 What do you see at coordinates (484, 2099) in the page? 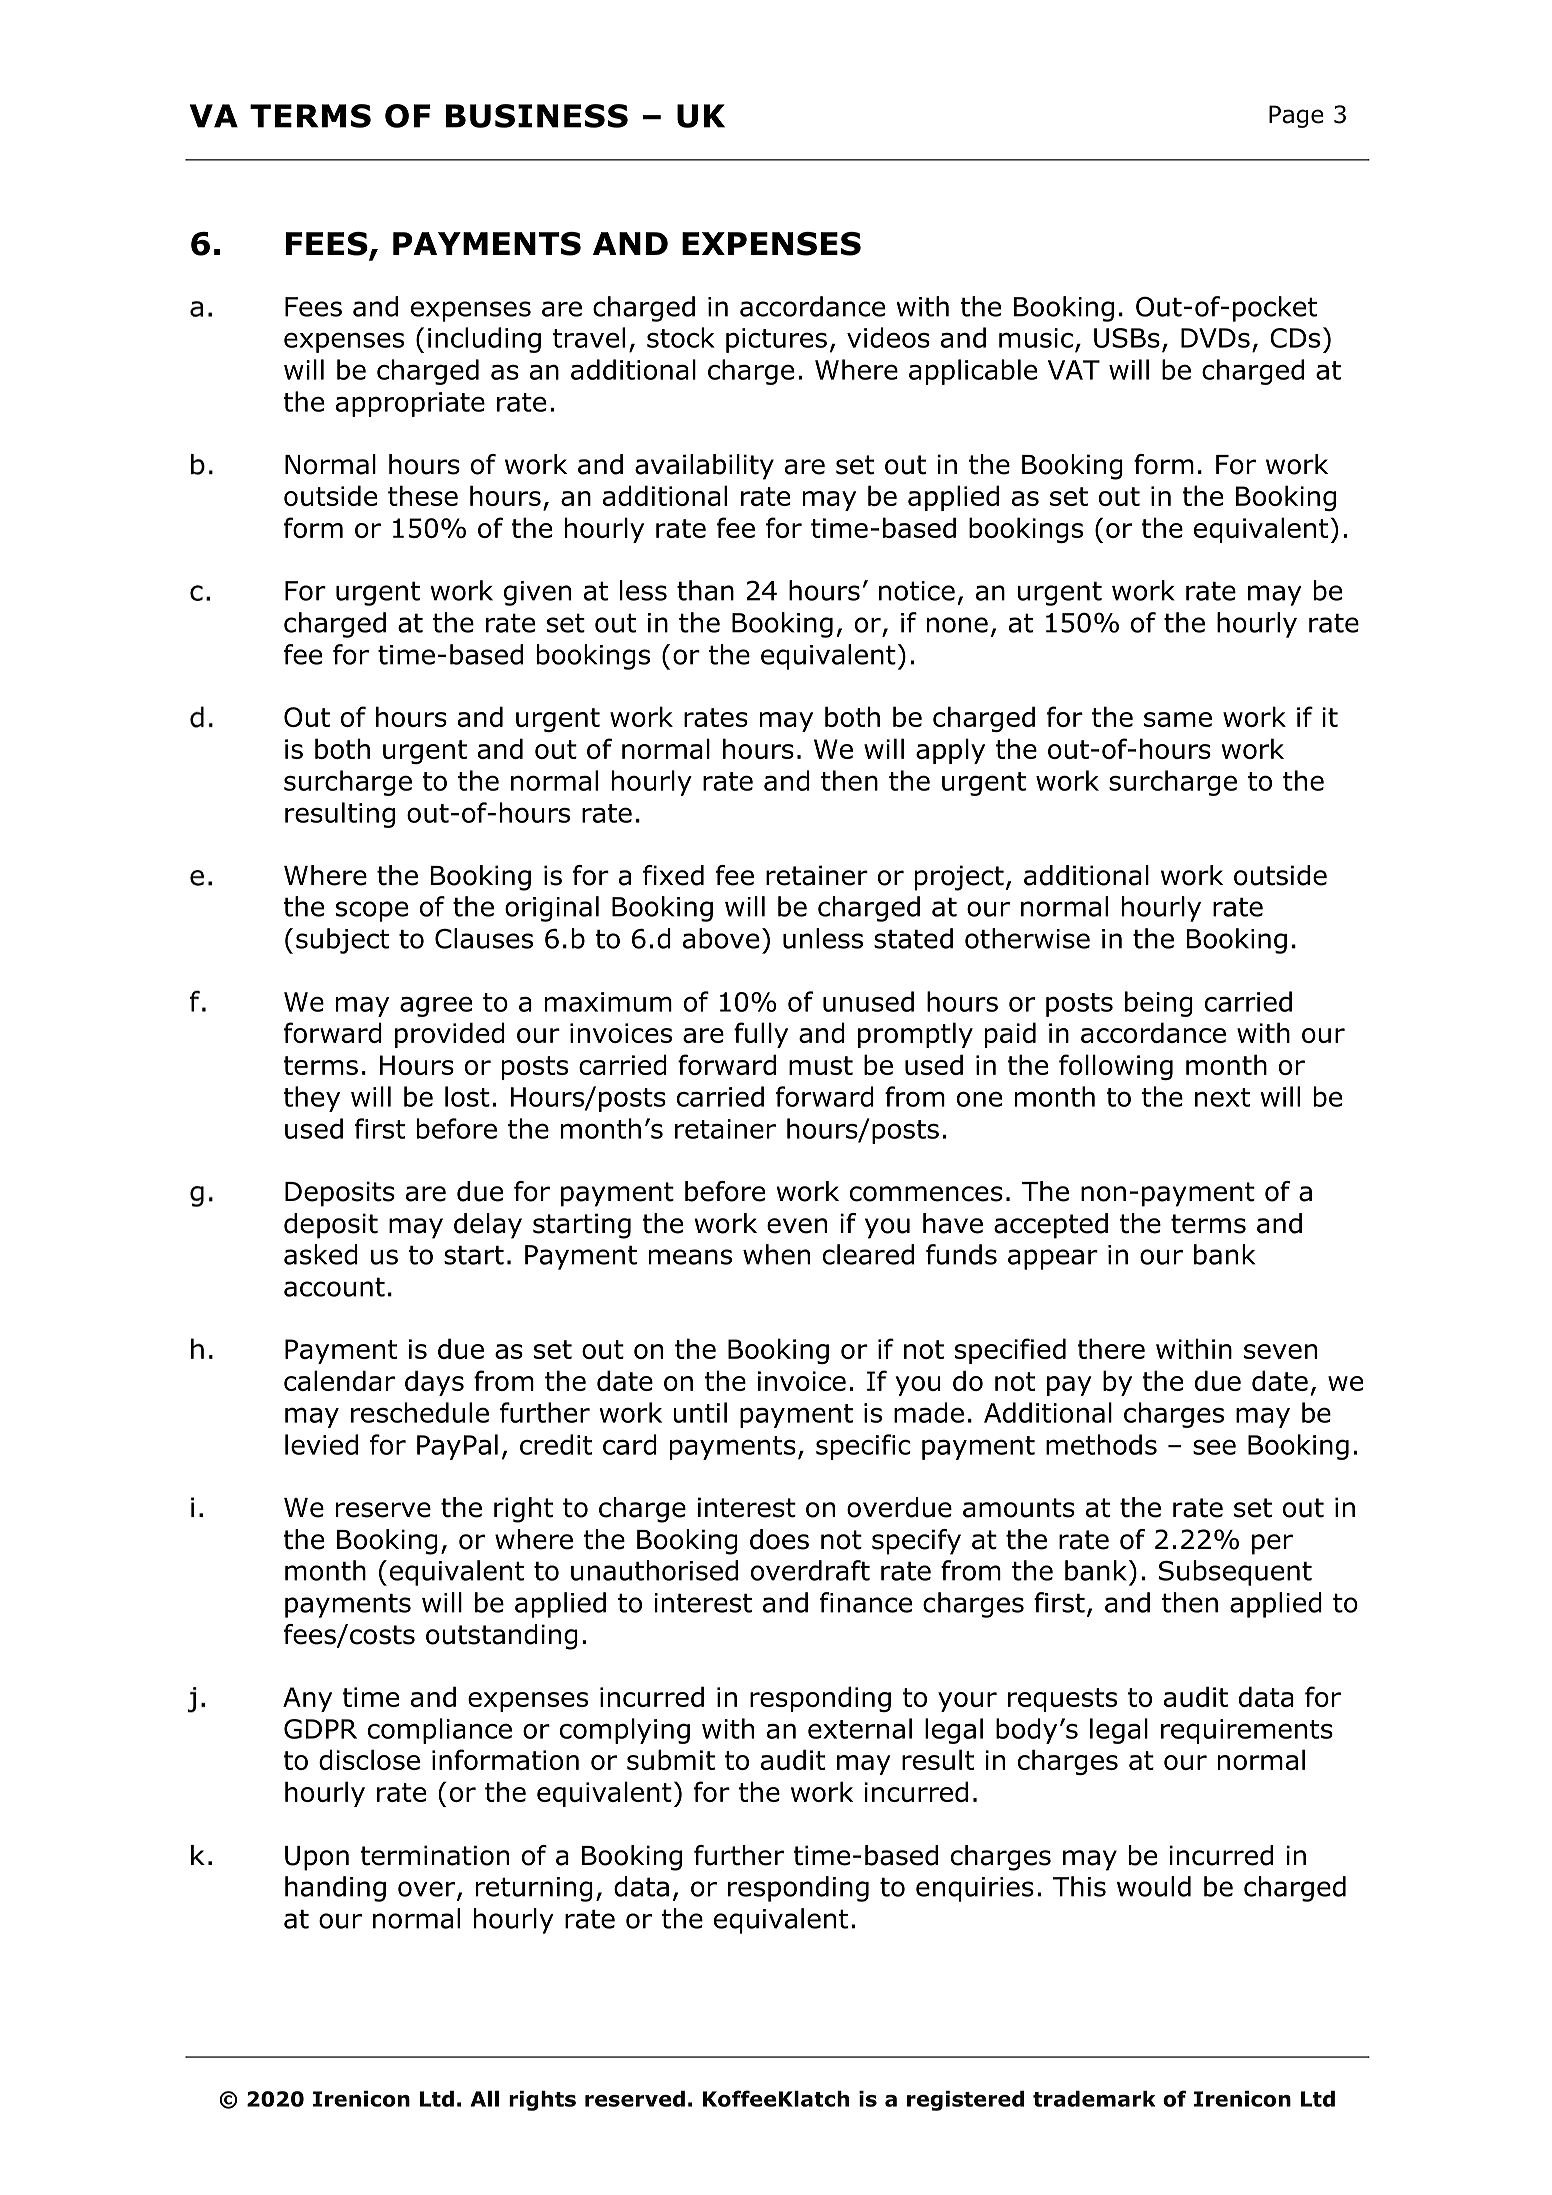
I see `All` at bounding box center [484, 2099].
